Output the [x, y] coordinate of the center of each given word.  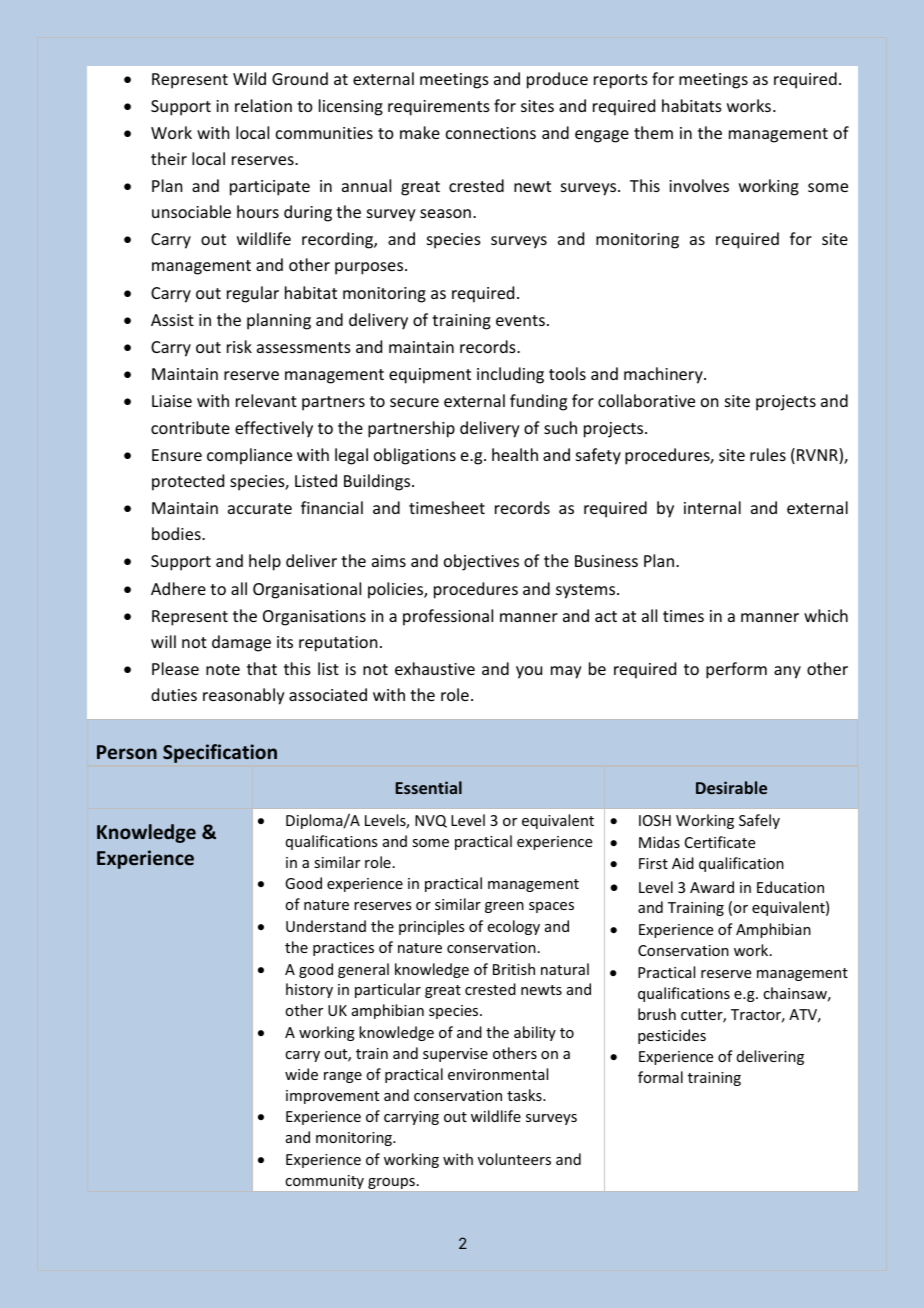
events [520, 320]
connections [491, 133]
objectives [481, 562]
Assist [172, 320]
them [653, 132]
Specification [220, 753]
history [309, 990]
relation [263, 105]
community [325, 1182]
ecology [514, 927]
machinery [664, 375]
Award [712, 887]
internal [712, 507]
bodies [177, 533]
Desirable [731, 787]
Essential [429, 787]
